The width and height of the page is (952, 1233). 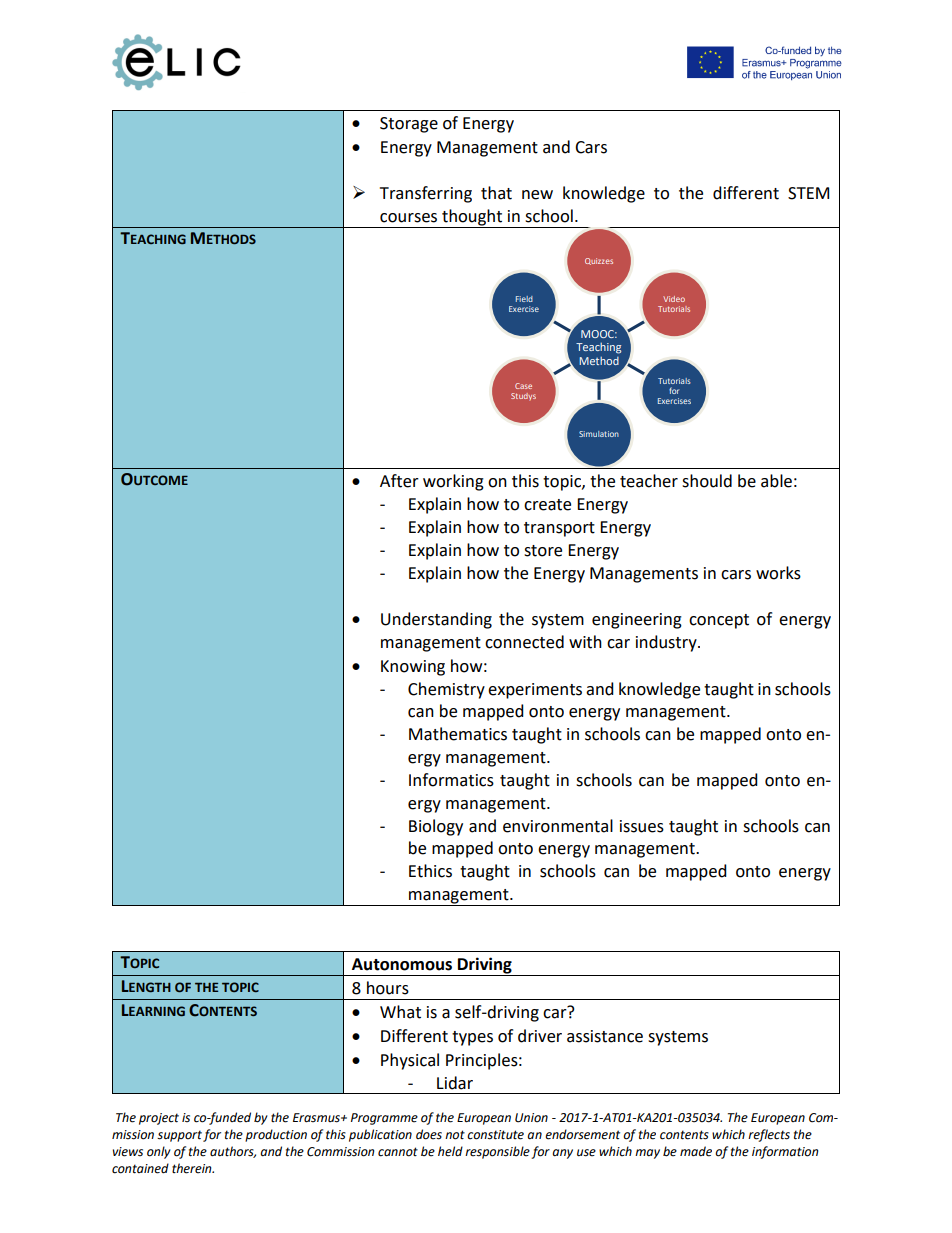 What do you see at coordinates (413, 668) in the page?
I see `Knowing` at bounding box center [413, 668].
